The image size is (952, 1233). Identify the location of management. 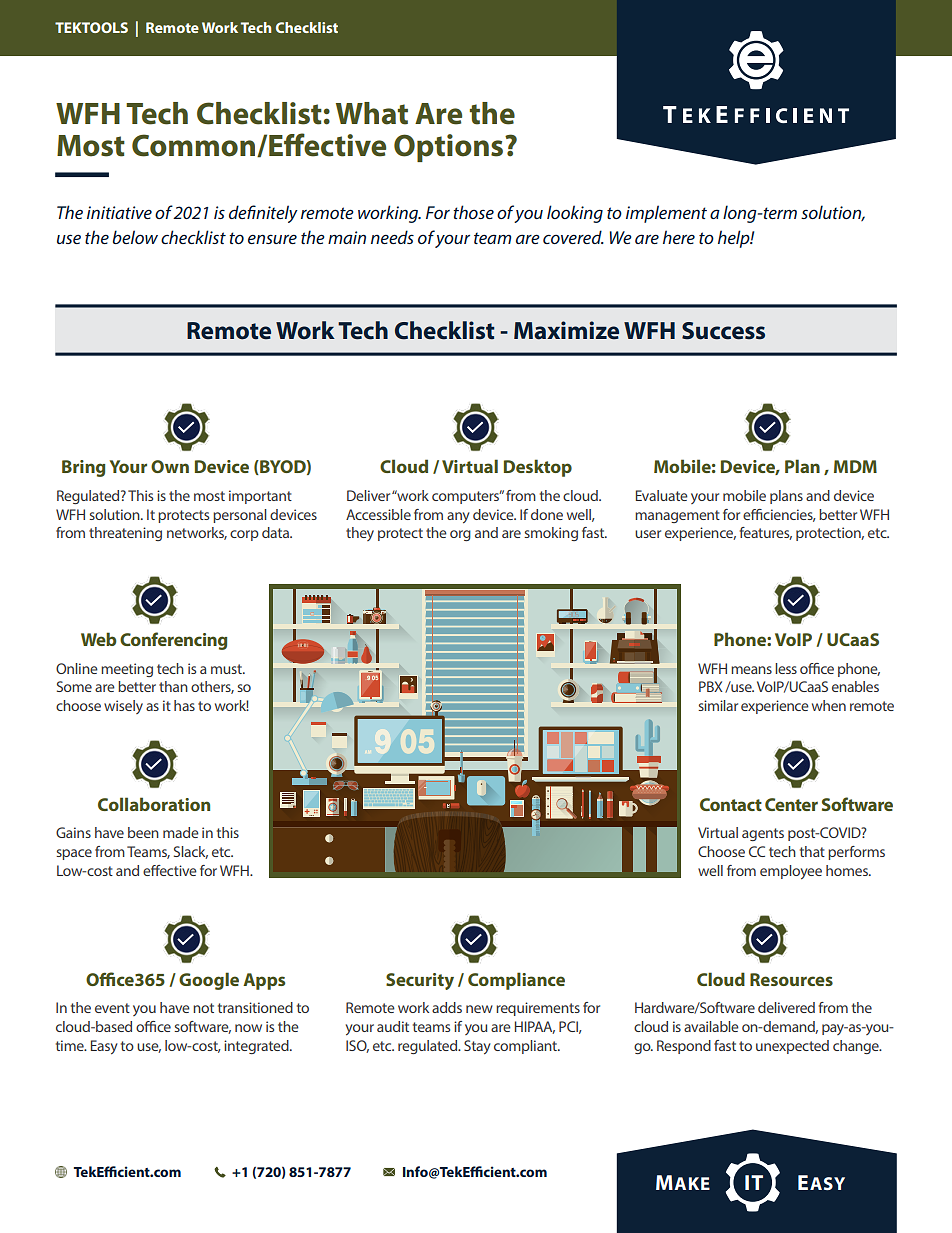
(677, 516).
